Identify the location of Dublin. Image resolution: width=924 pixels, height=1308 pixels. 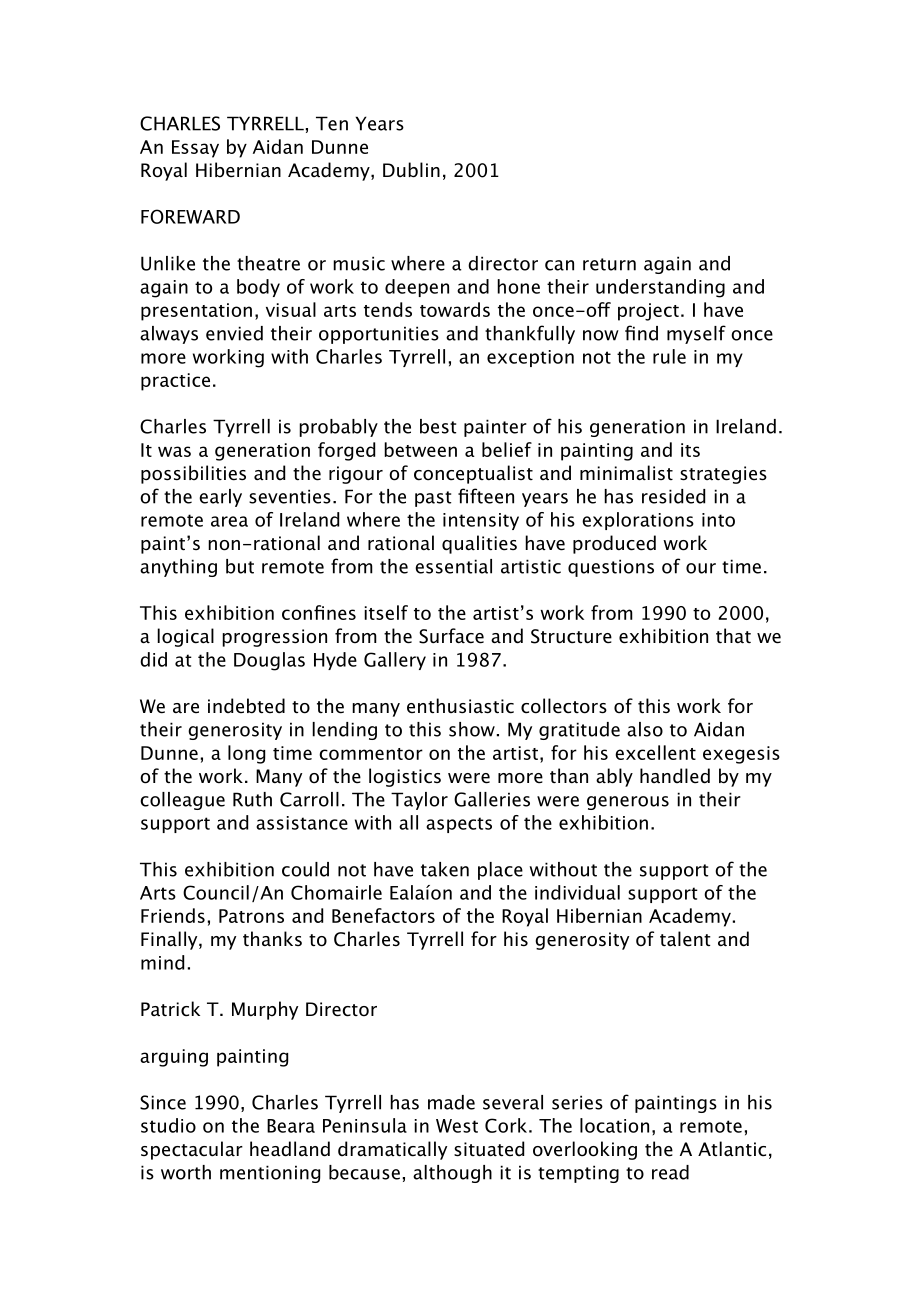
(411, 170).
